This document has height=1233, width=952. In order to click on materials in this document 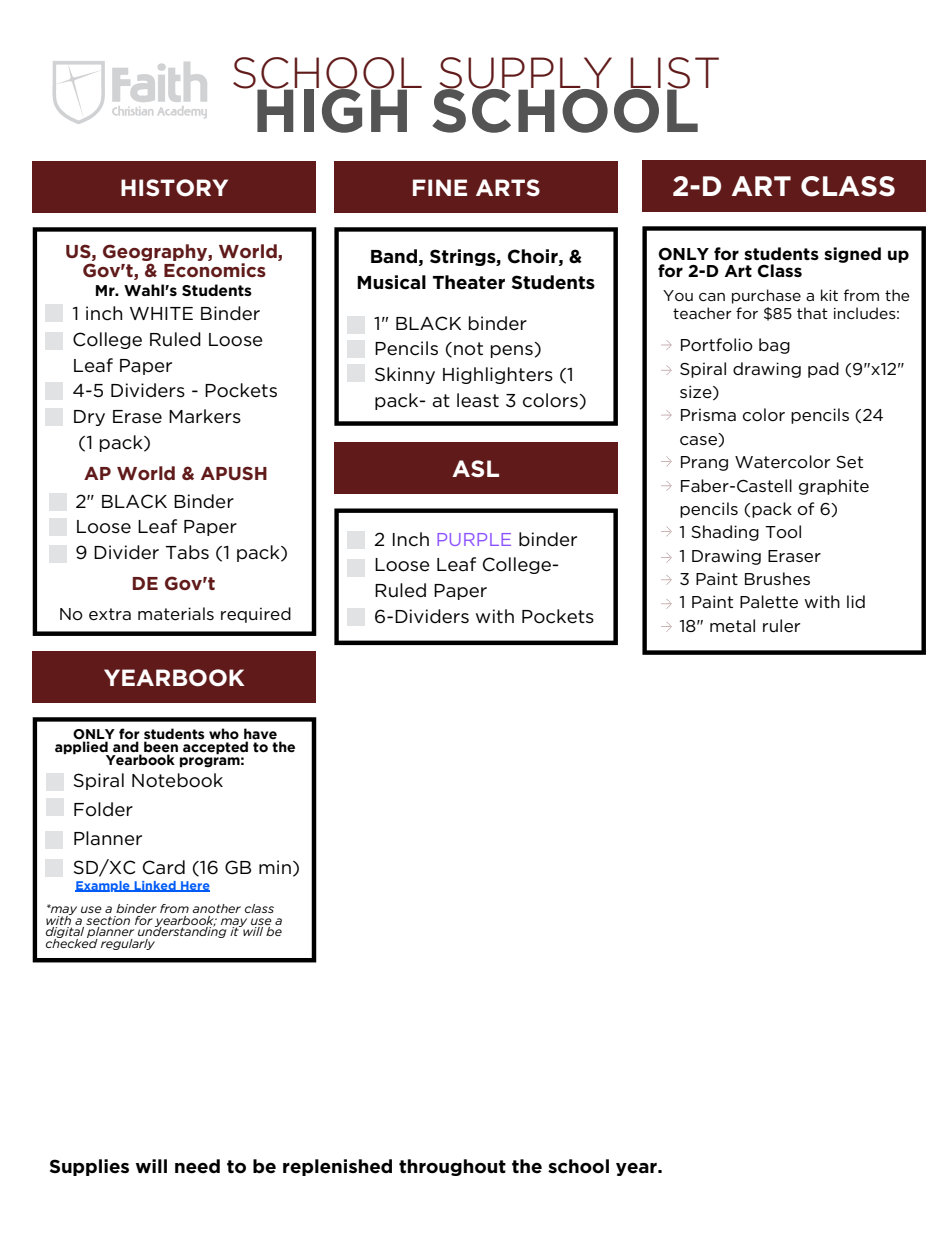, I will do `click(176, 614)`.
